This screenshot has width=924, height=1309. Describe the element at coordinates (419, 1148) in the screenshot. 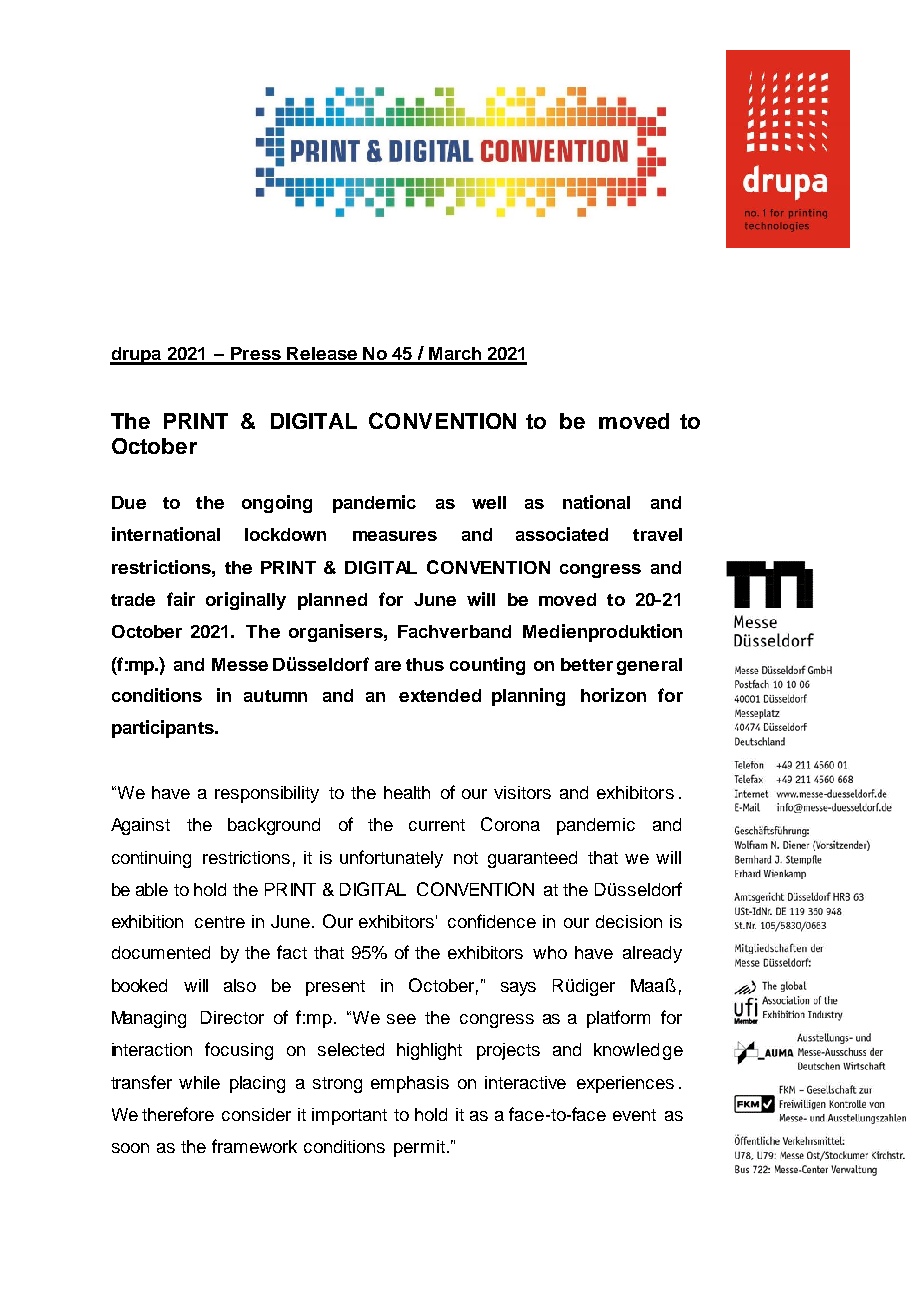

I see `permit` at that location.
